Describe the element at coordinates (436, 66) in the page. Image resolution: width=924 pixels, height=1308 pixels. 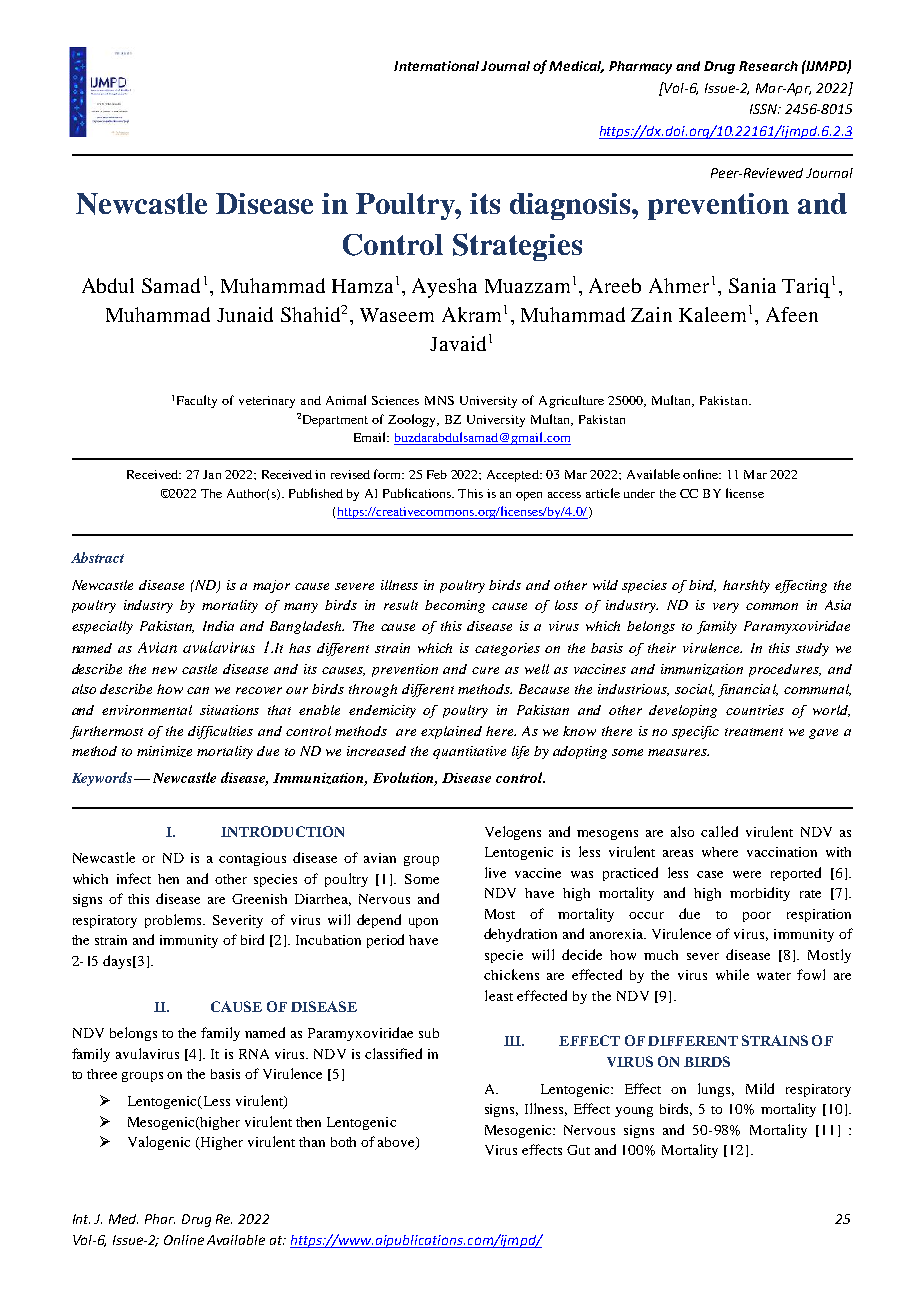
I see `International` at that location.
